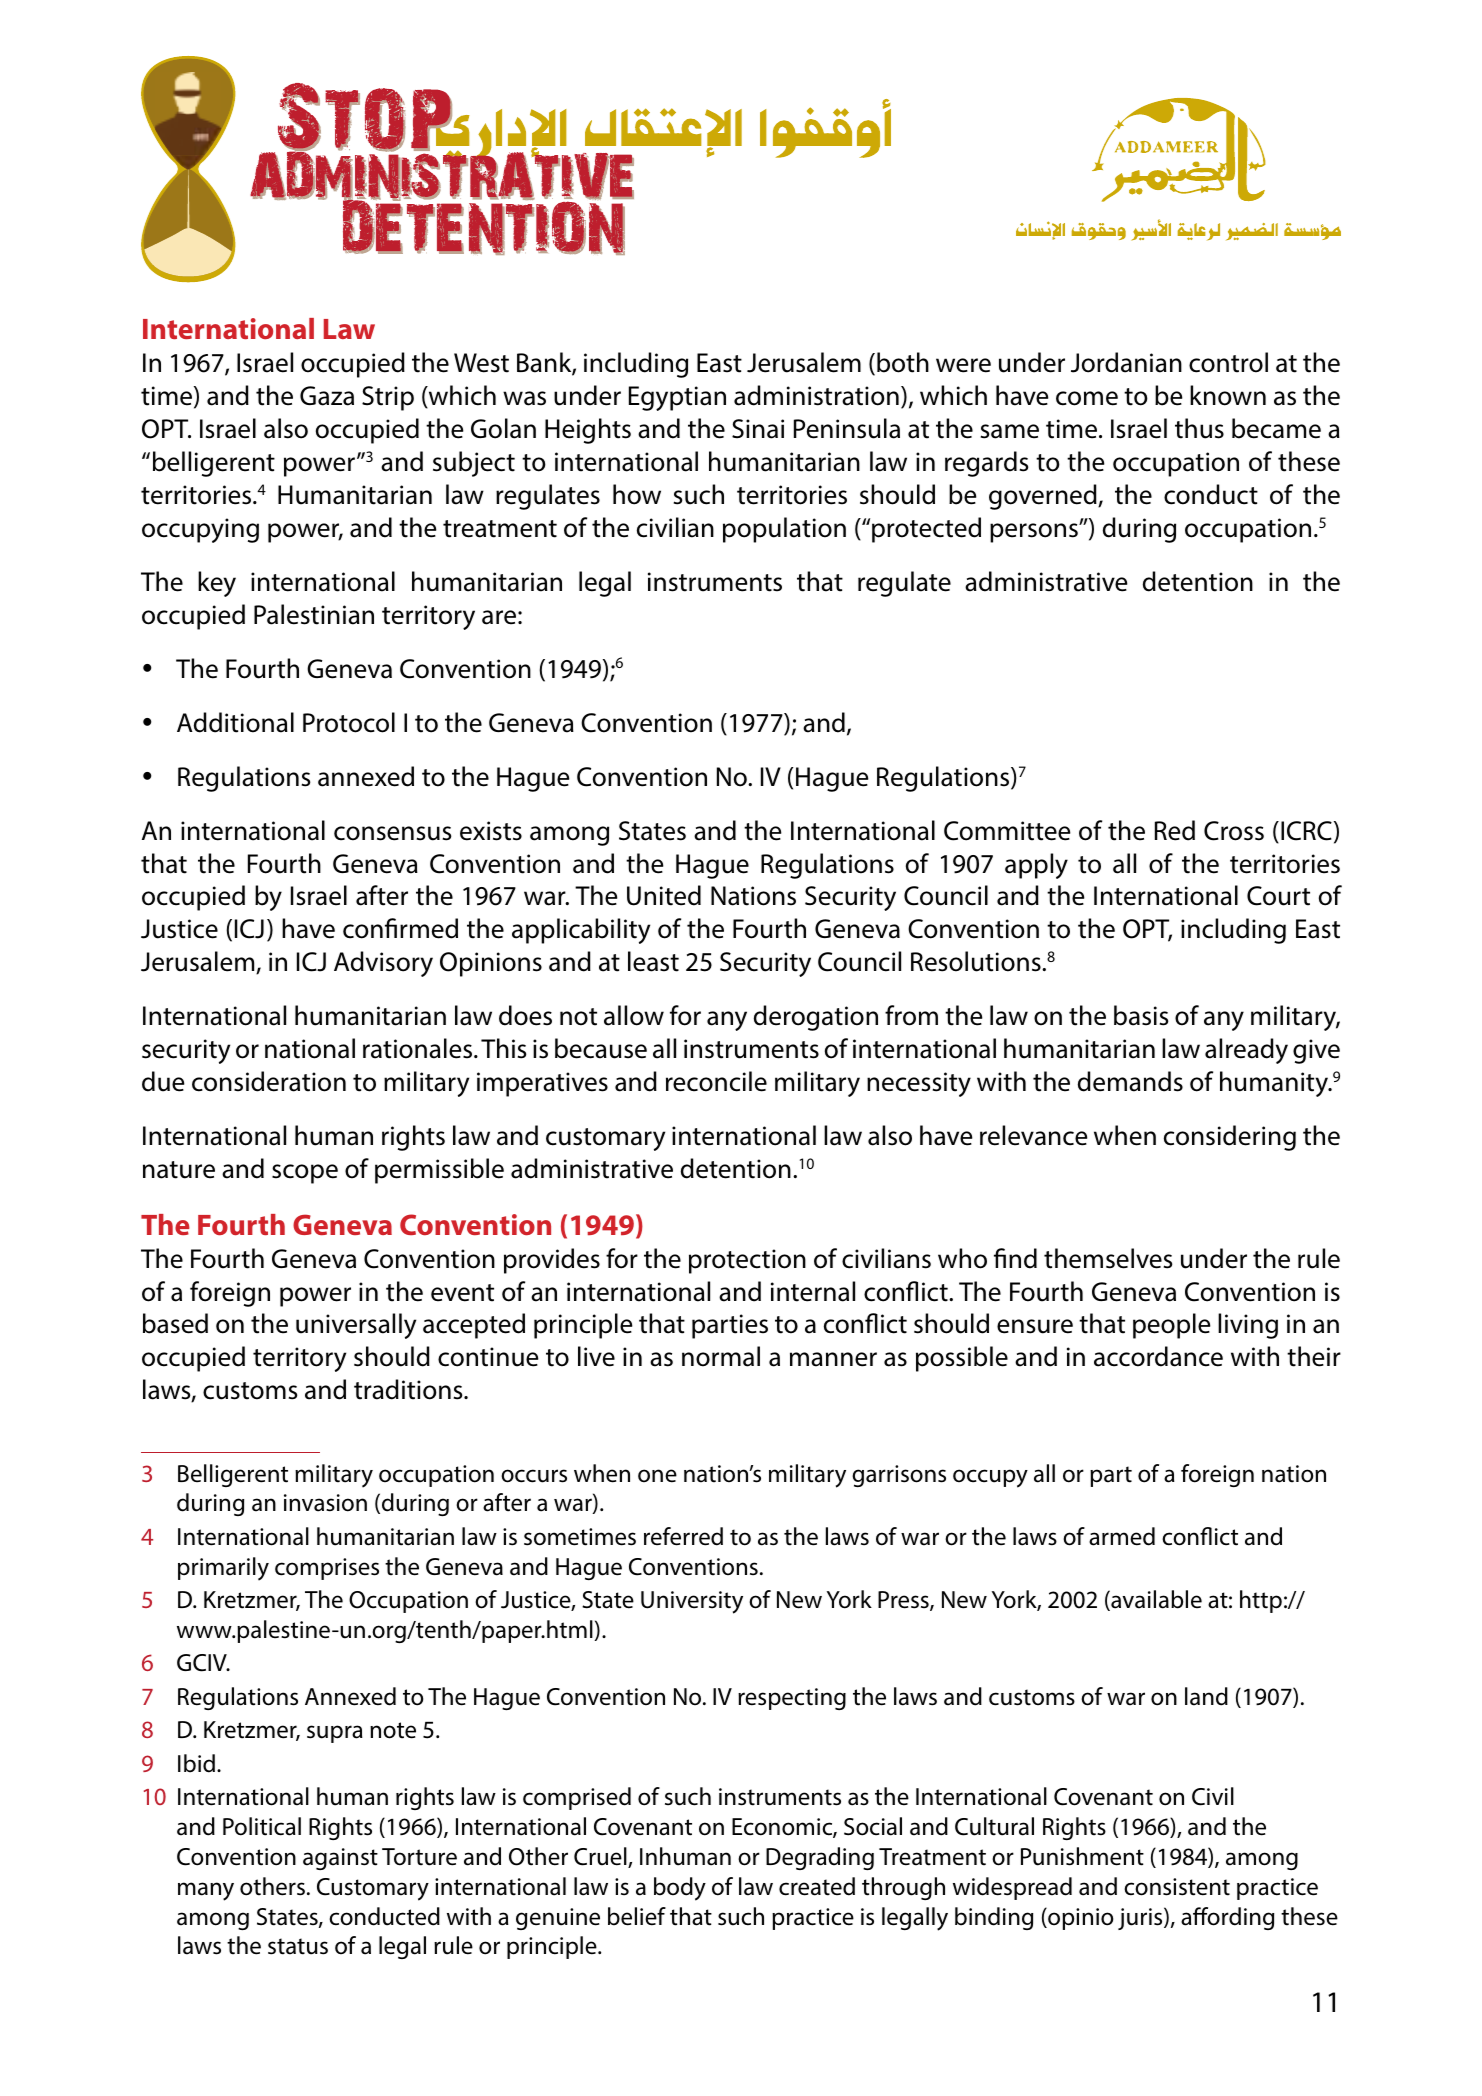 This page has width=1482, height=2096. What do you see at coordinates (327, 396) in the page?
I see `Gaza` at bounding box center [327, 396].
